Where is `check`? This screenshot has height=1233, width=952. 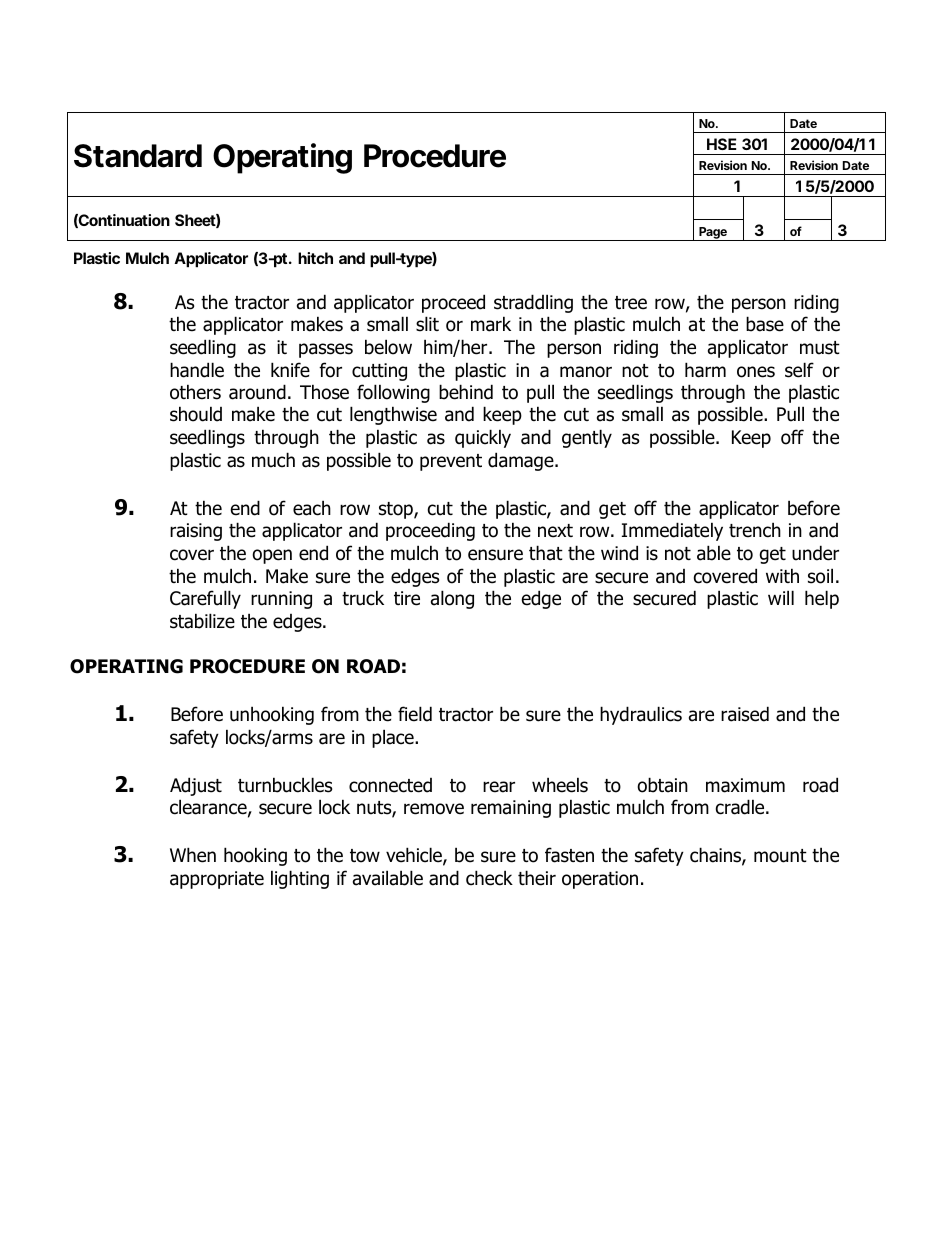 check is located at coordinates (489, 878).
